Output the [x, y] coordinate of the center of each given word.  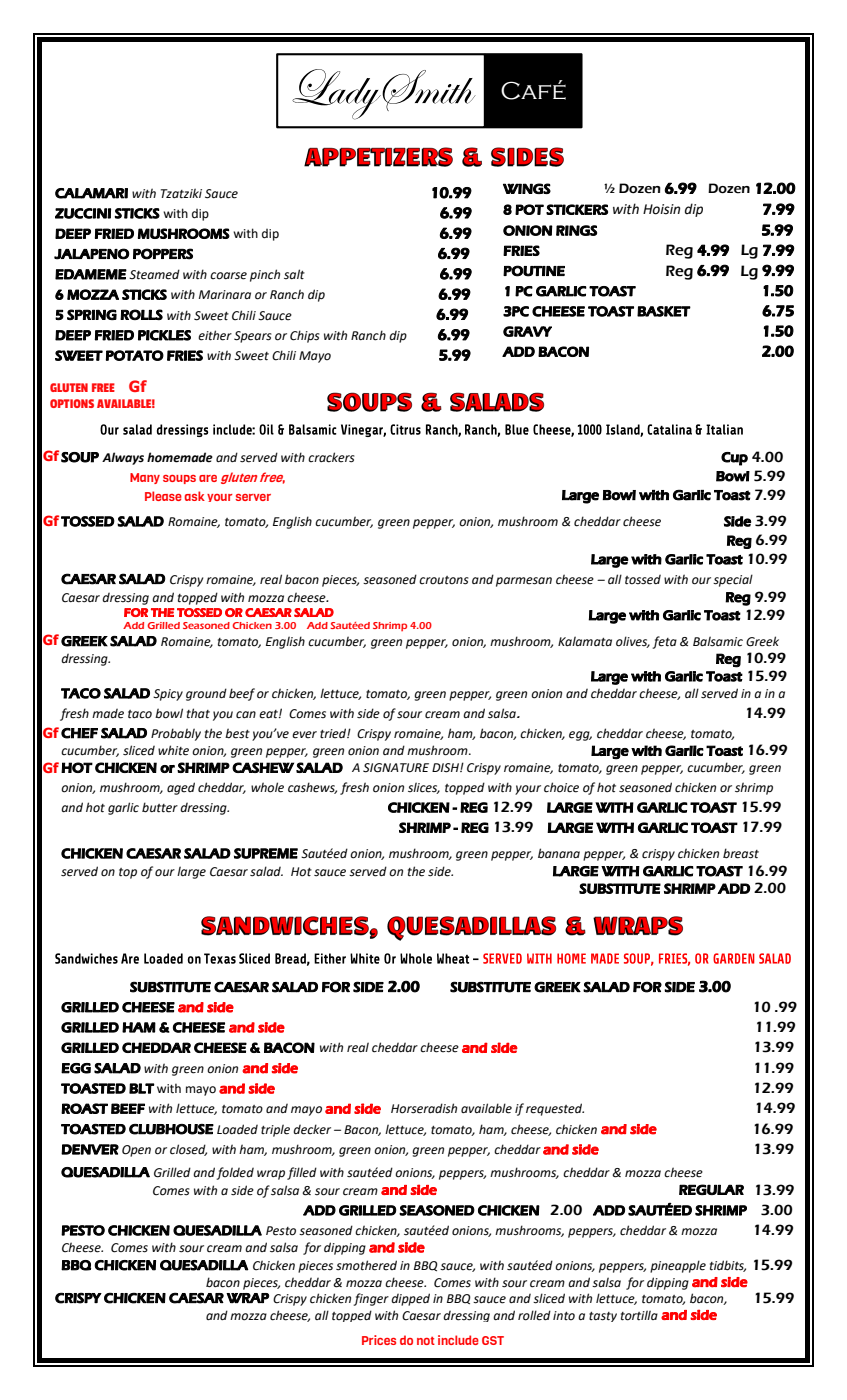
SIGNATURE [396, 768]
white [173, 750]
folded [235, 1173]
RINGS [576, 230]
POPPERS [163, 254]
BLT [142, 1088]
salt [294, 274]
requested [555, 1109]
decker [312, 1129]
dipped [410, 1299]
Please [163, 496]
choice [561, 787]
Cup [734, 459]
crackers [331, 457]
